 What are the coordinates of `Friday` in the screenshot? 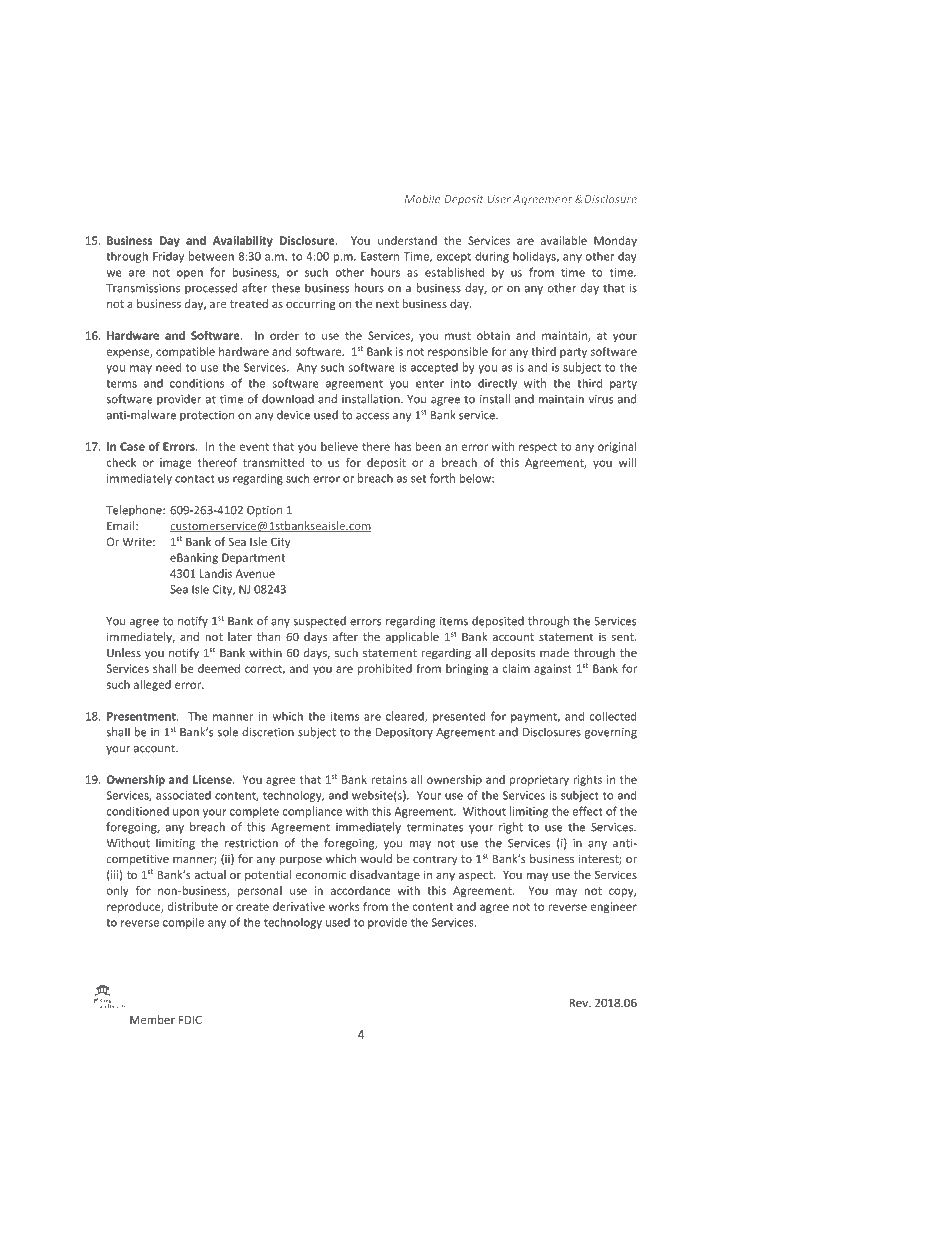 It's located at (168, 257).
